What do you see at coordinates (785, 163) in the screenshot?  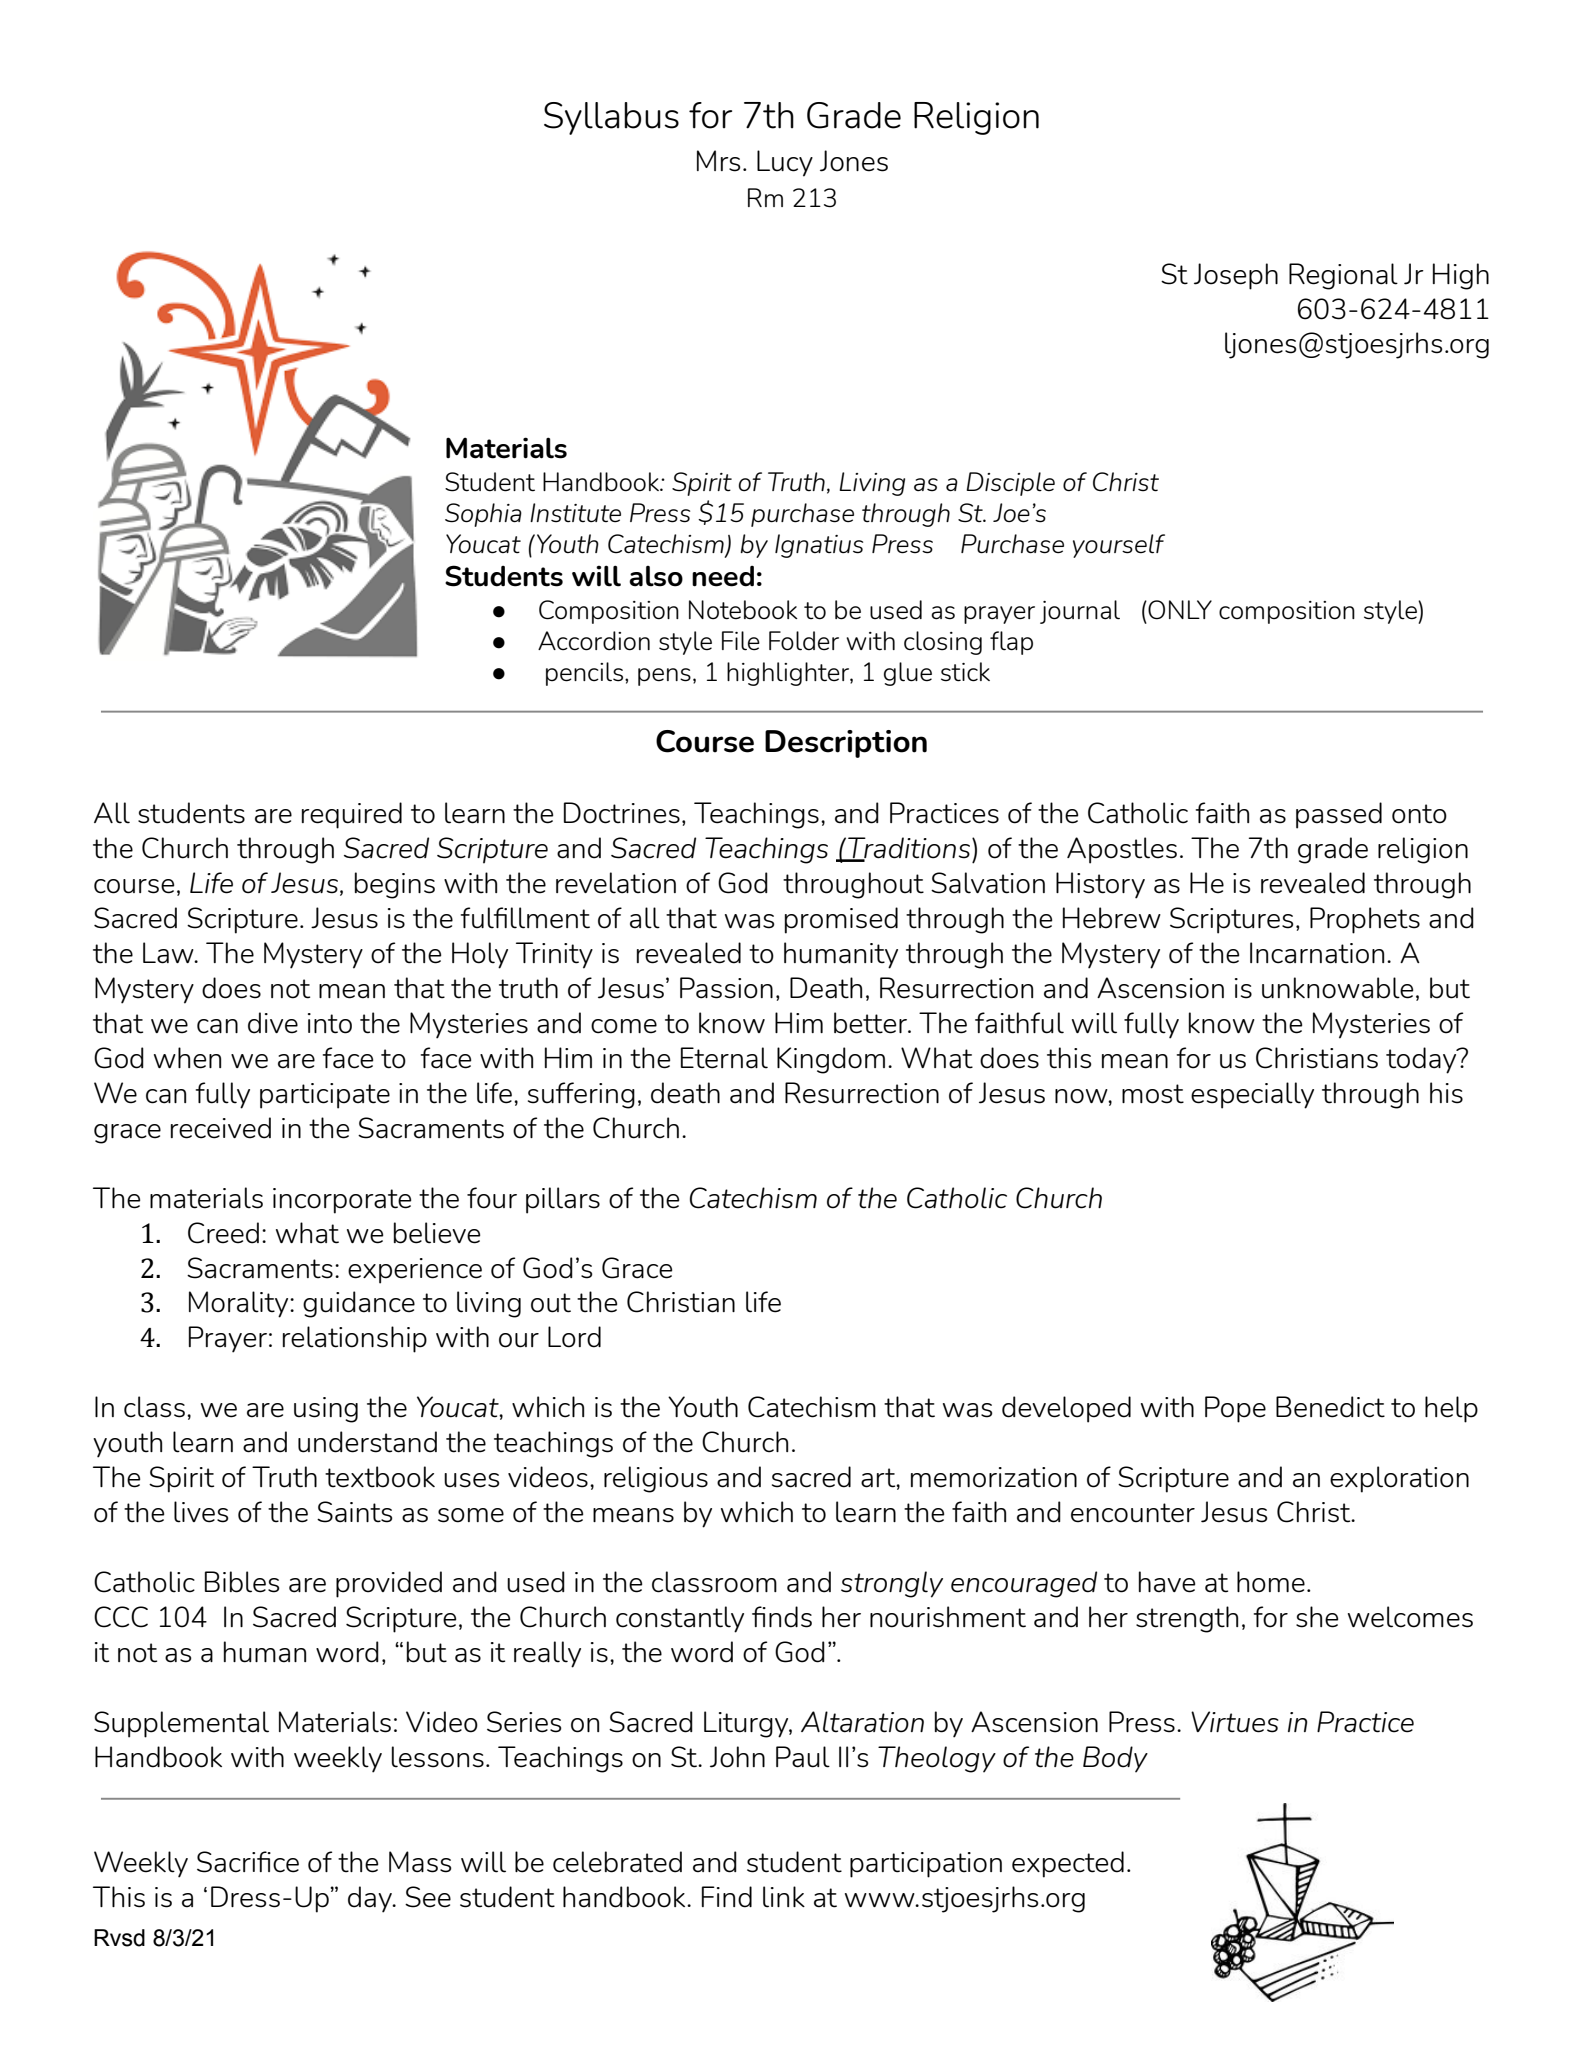 I see `Lucy` at bounding box center [785, 163].
